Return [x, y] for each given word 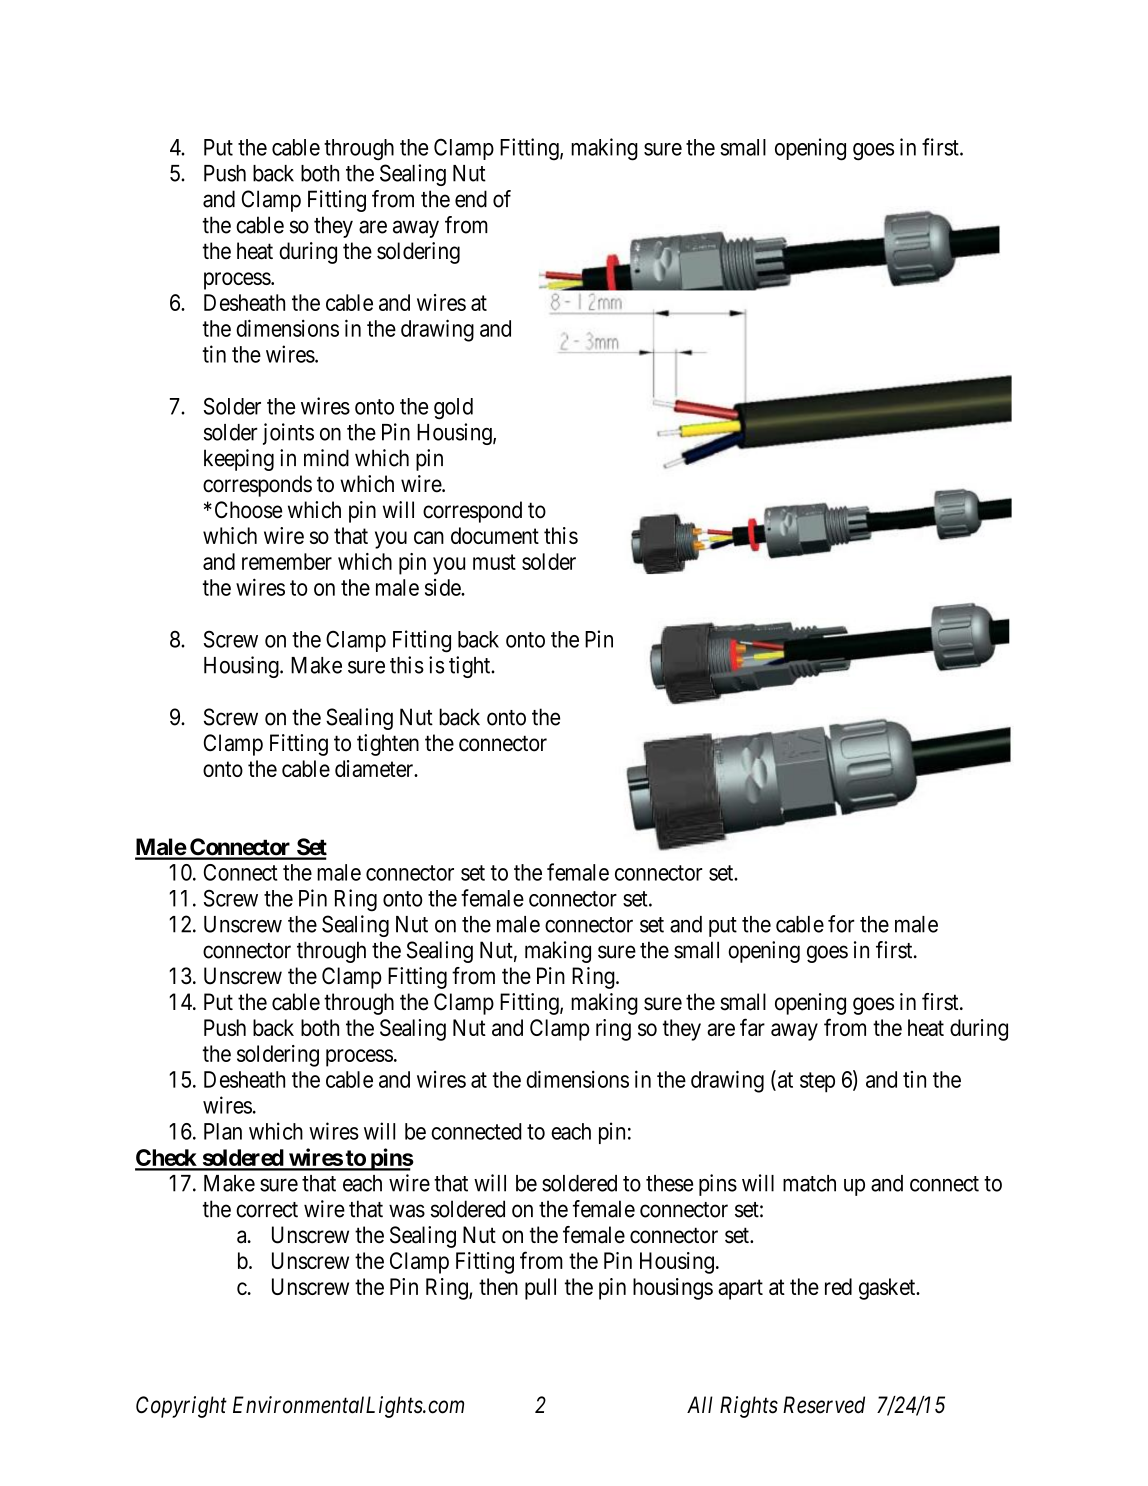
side [443, 587]
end [471, 199]
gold [453, 409]
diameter [375, 768]
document [495, 535]
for [841, 924]
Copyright [181, 1407]
